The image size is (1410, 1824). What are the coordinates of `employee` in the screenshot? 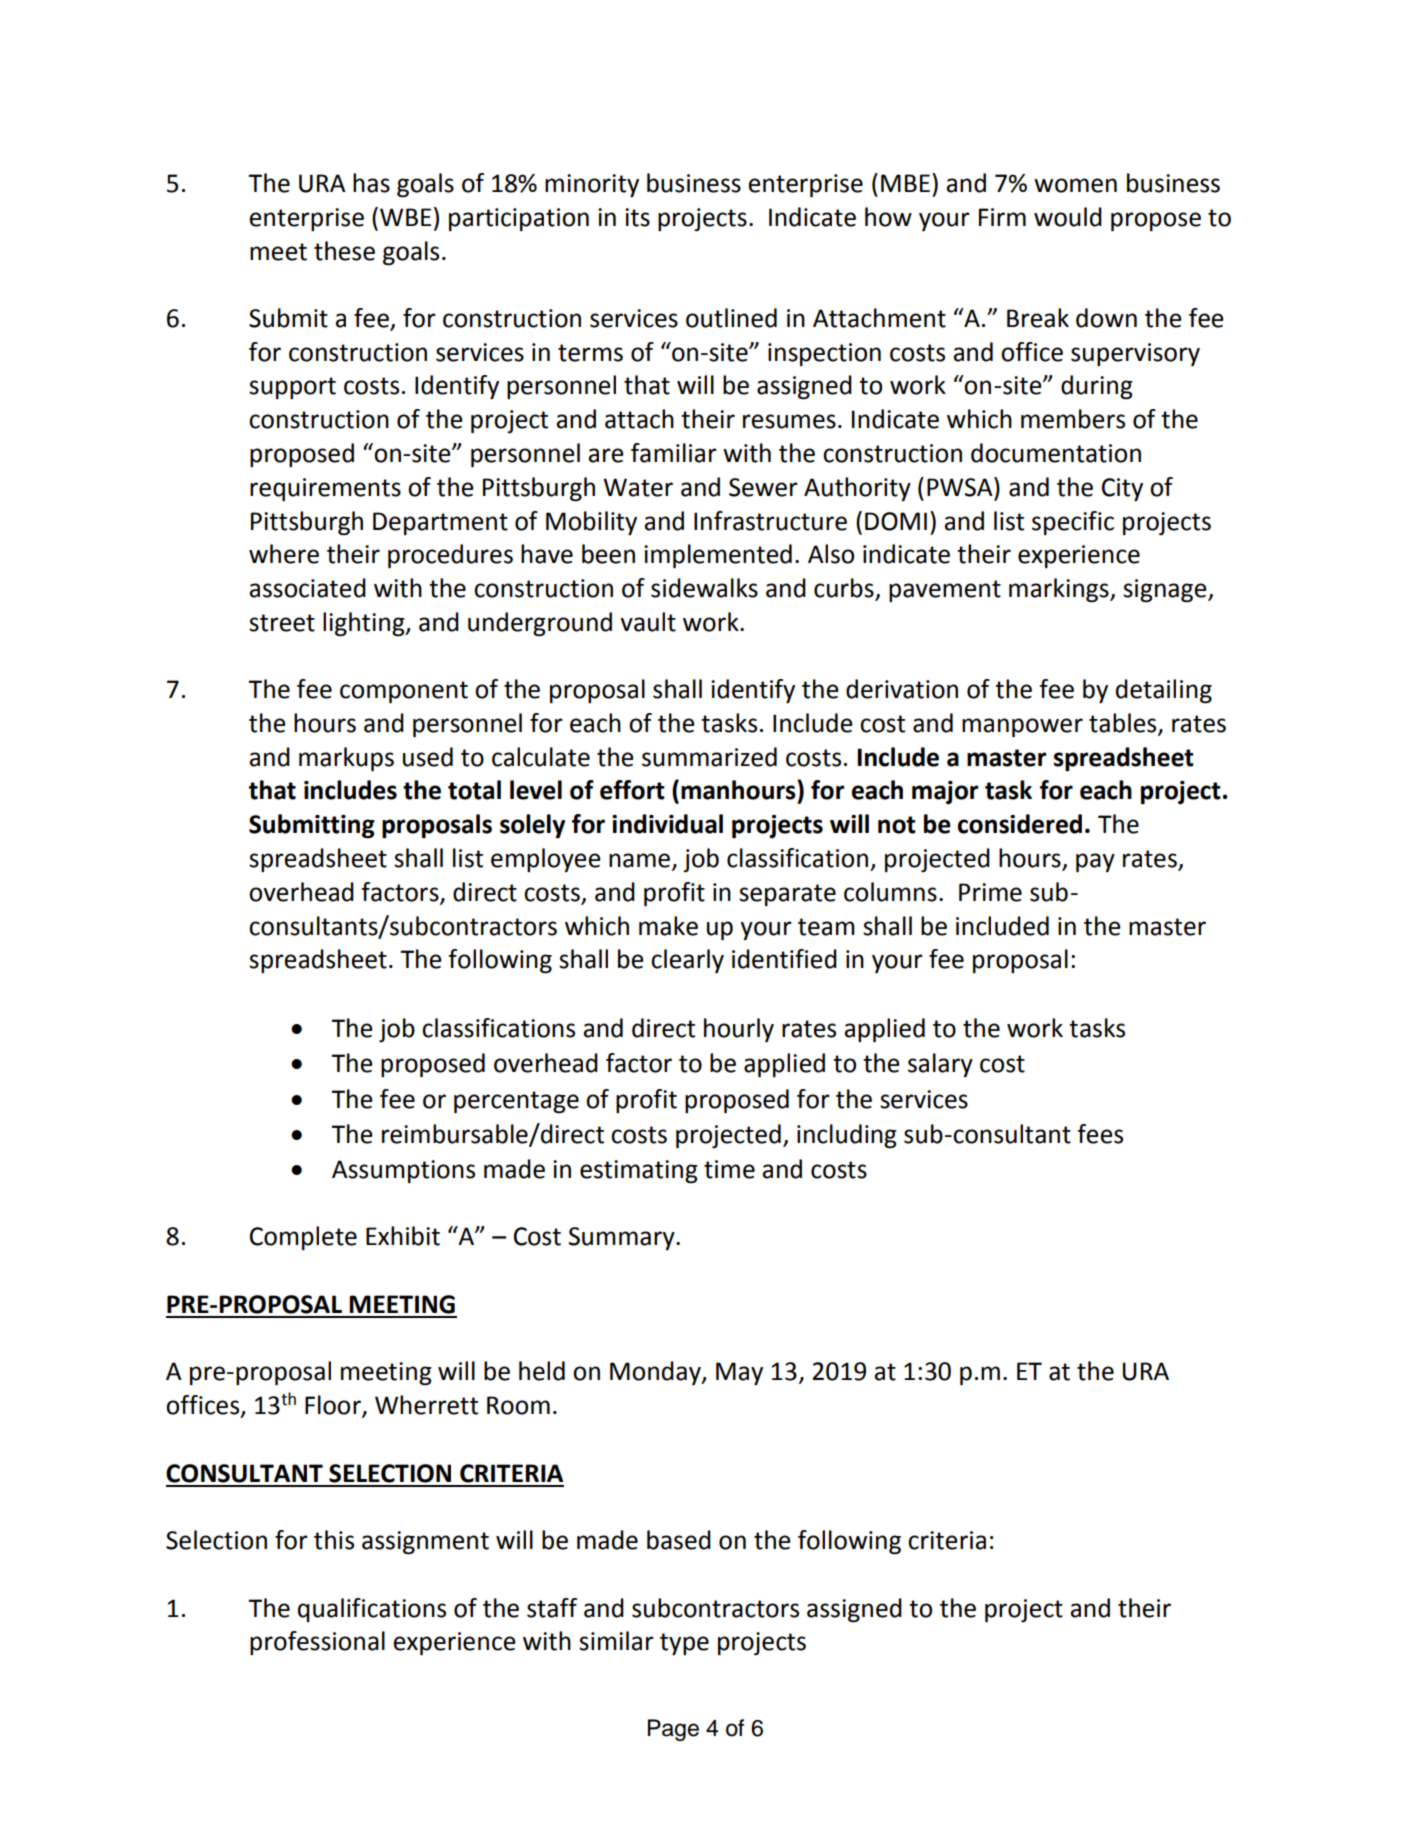 It's located at (546, 860).
